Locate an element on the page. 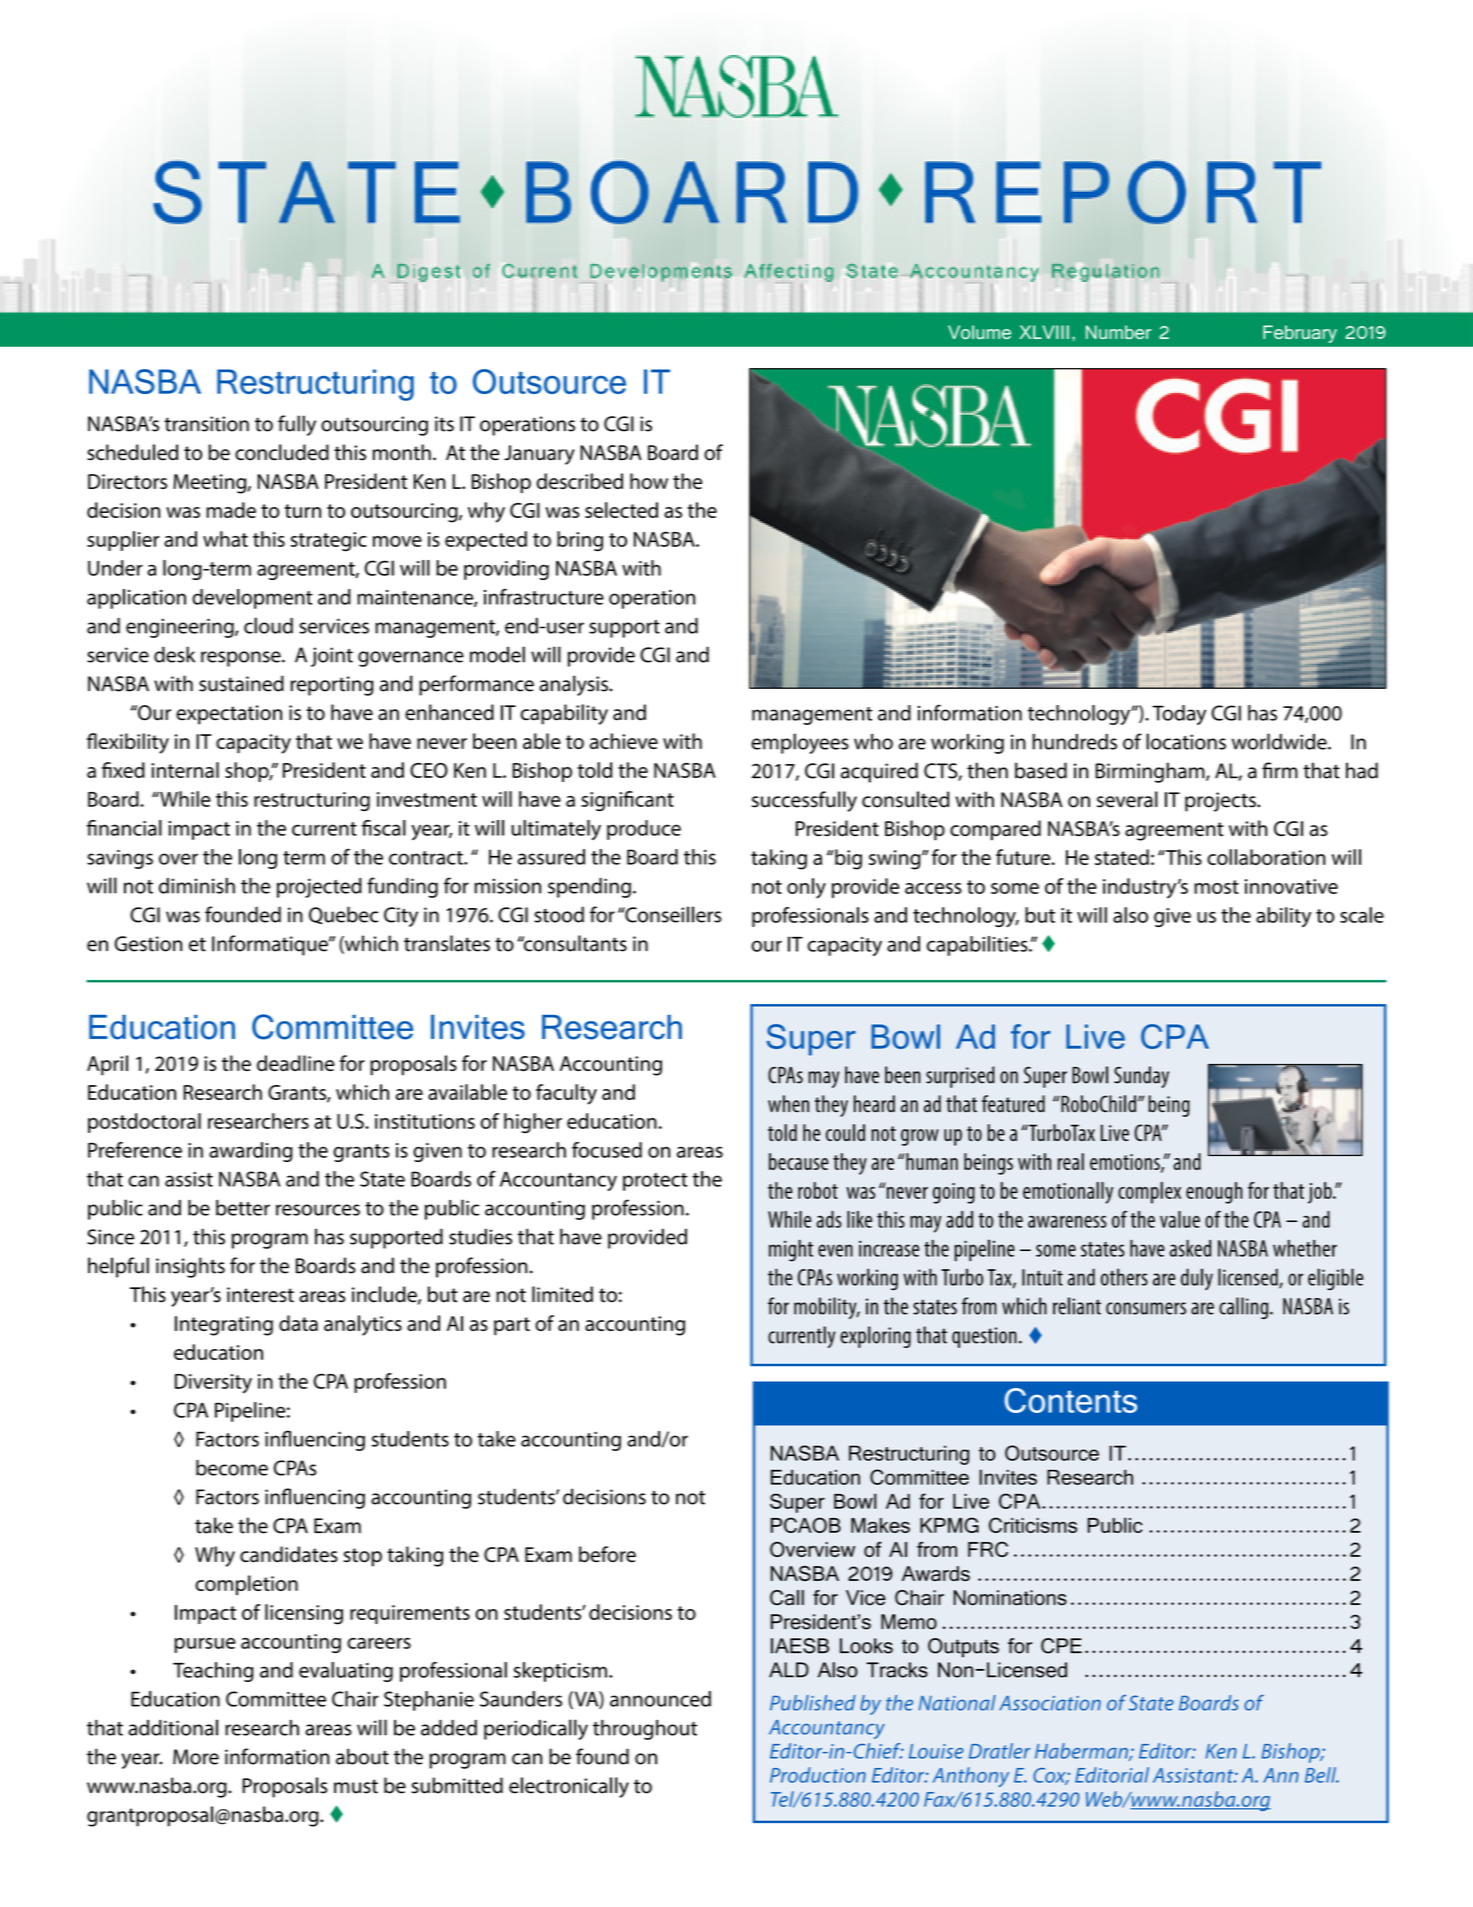  employees is located at coordinates (800, 743).
